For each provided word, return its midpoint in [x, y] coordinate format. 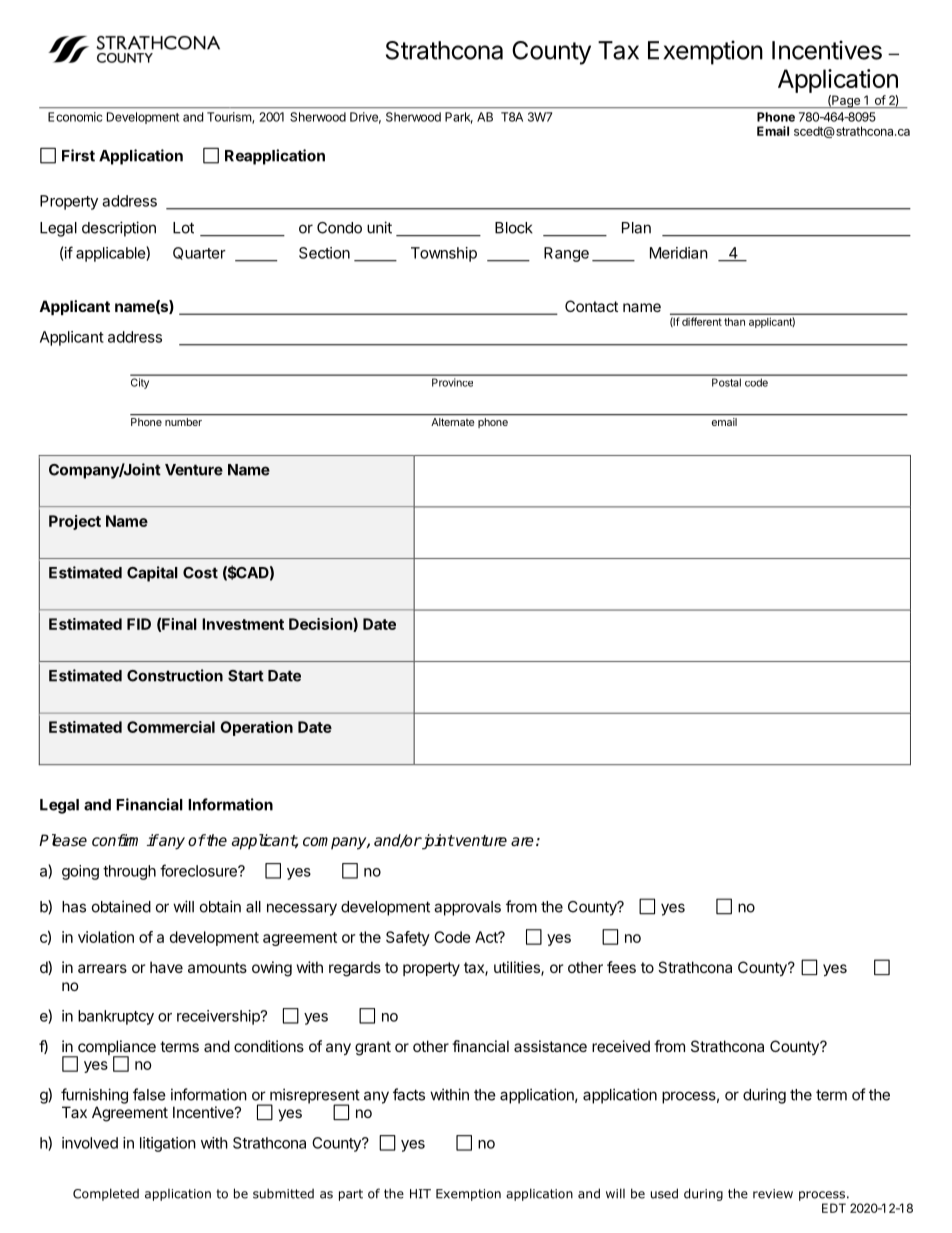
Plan [636, 228]
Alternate [452, 422]
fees [621, 967]
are [522, 841]
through [129, 872]
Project [75, 522]
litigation [168, 1144]
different [702, 321]
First [78, 155]
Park [459, 118]
